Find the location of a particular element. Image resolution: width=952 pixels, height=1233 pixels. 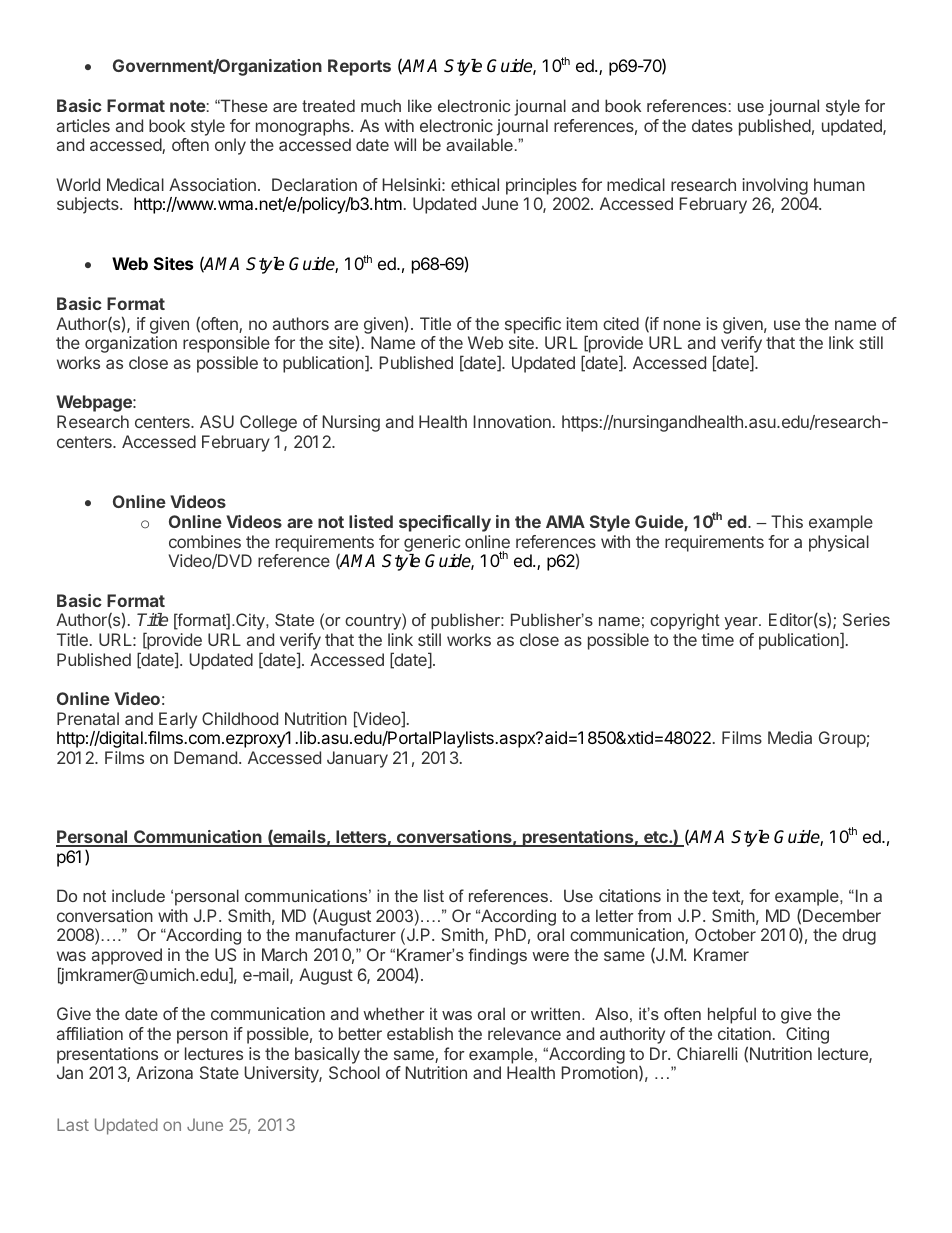

year is located at coordinates (742, 623).
